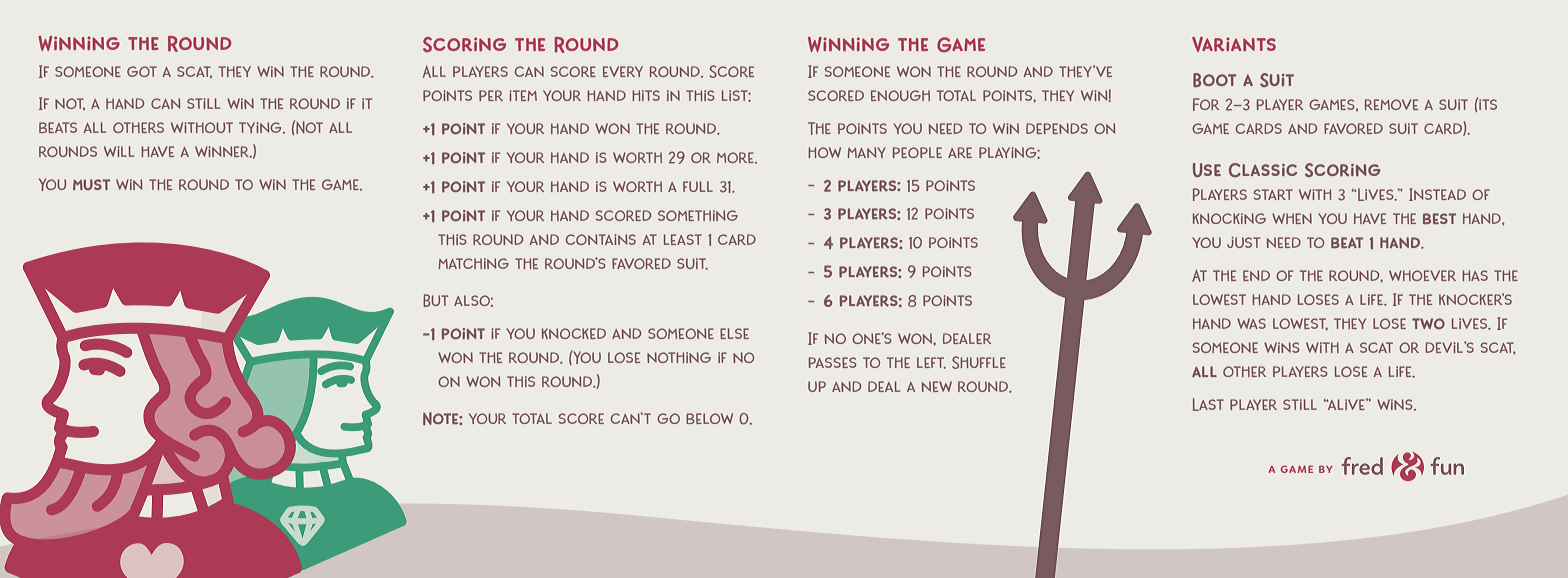  What do you see at coordinates (1263, 170) in the screenshot?
I see `Classic` at bounding box center [1263, 170].
